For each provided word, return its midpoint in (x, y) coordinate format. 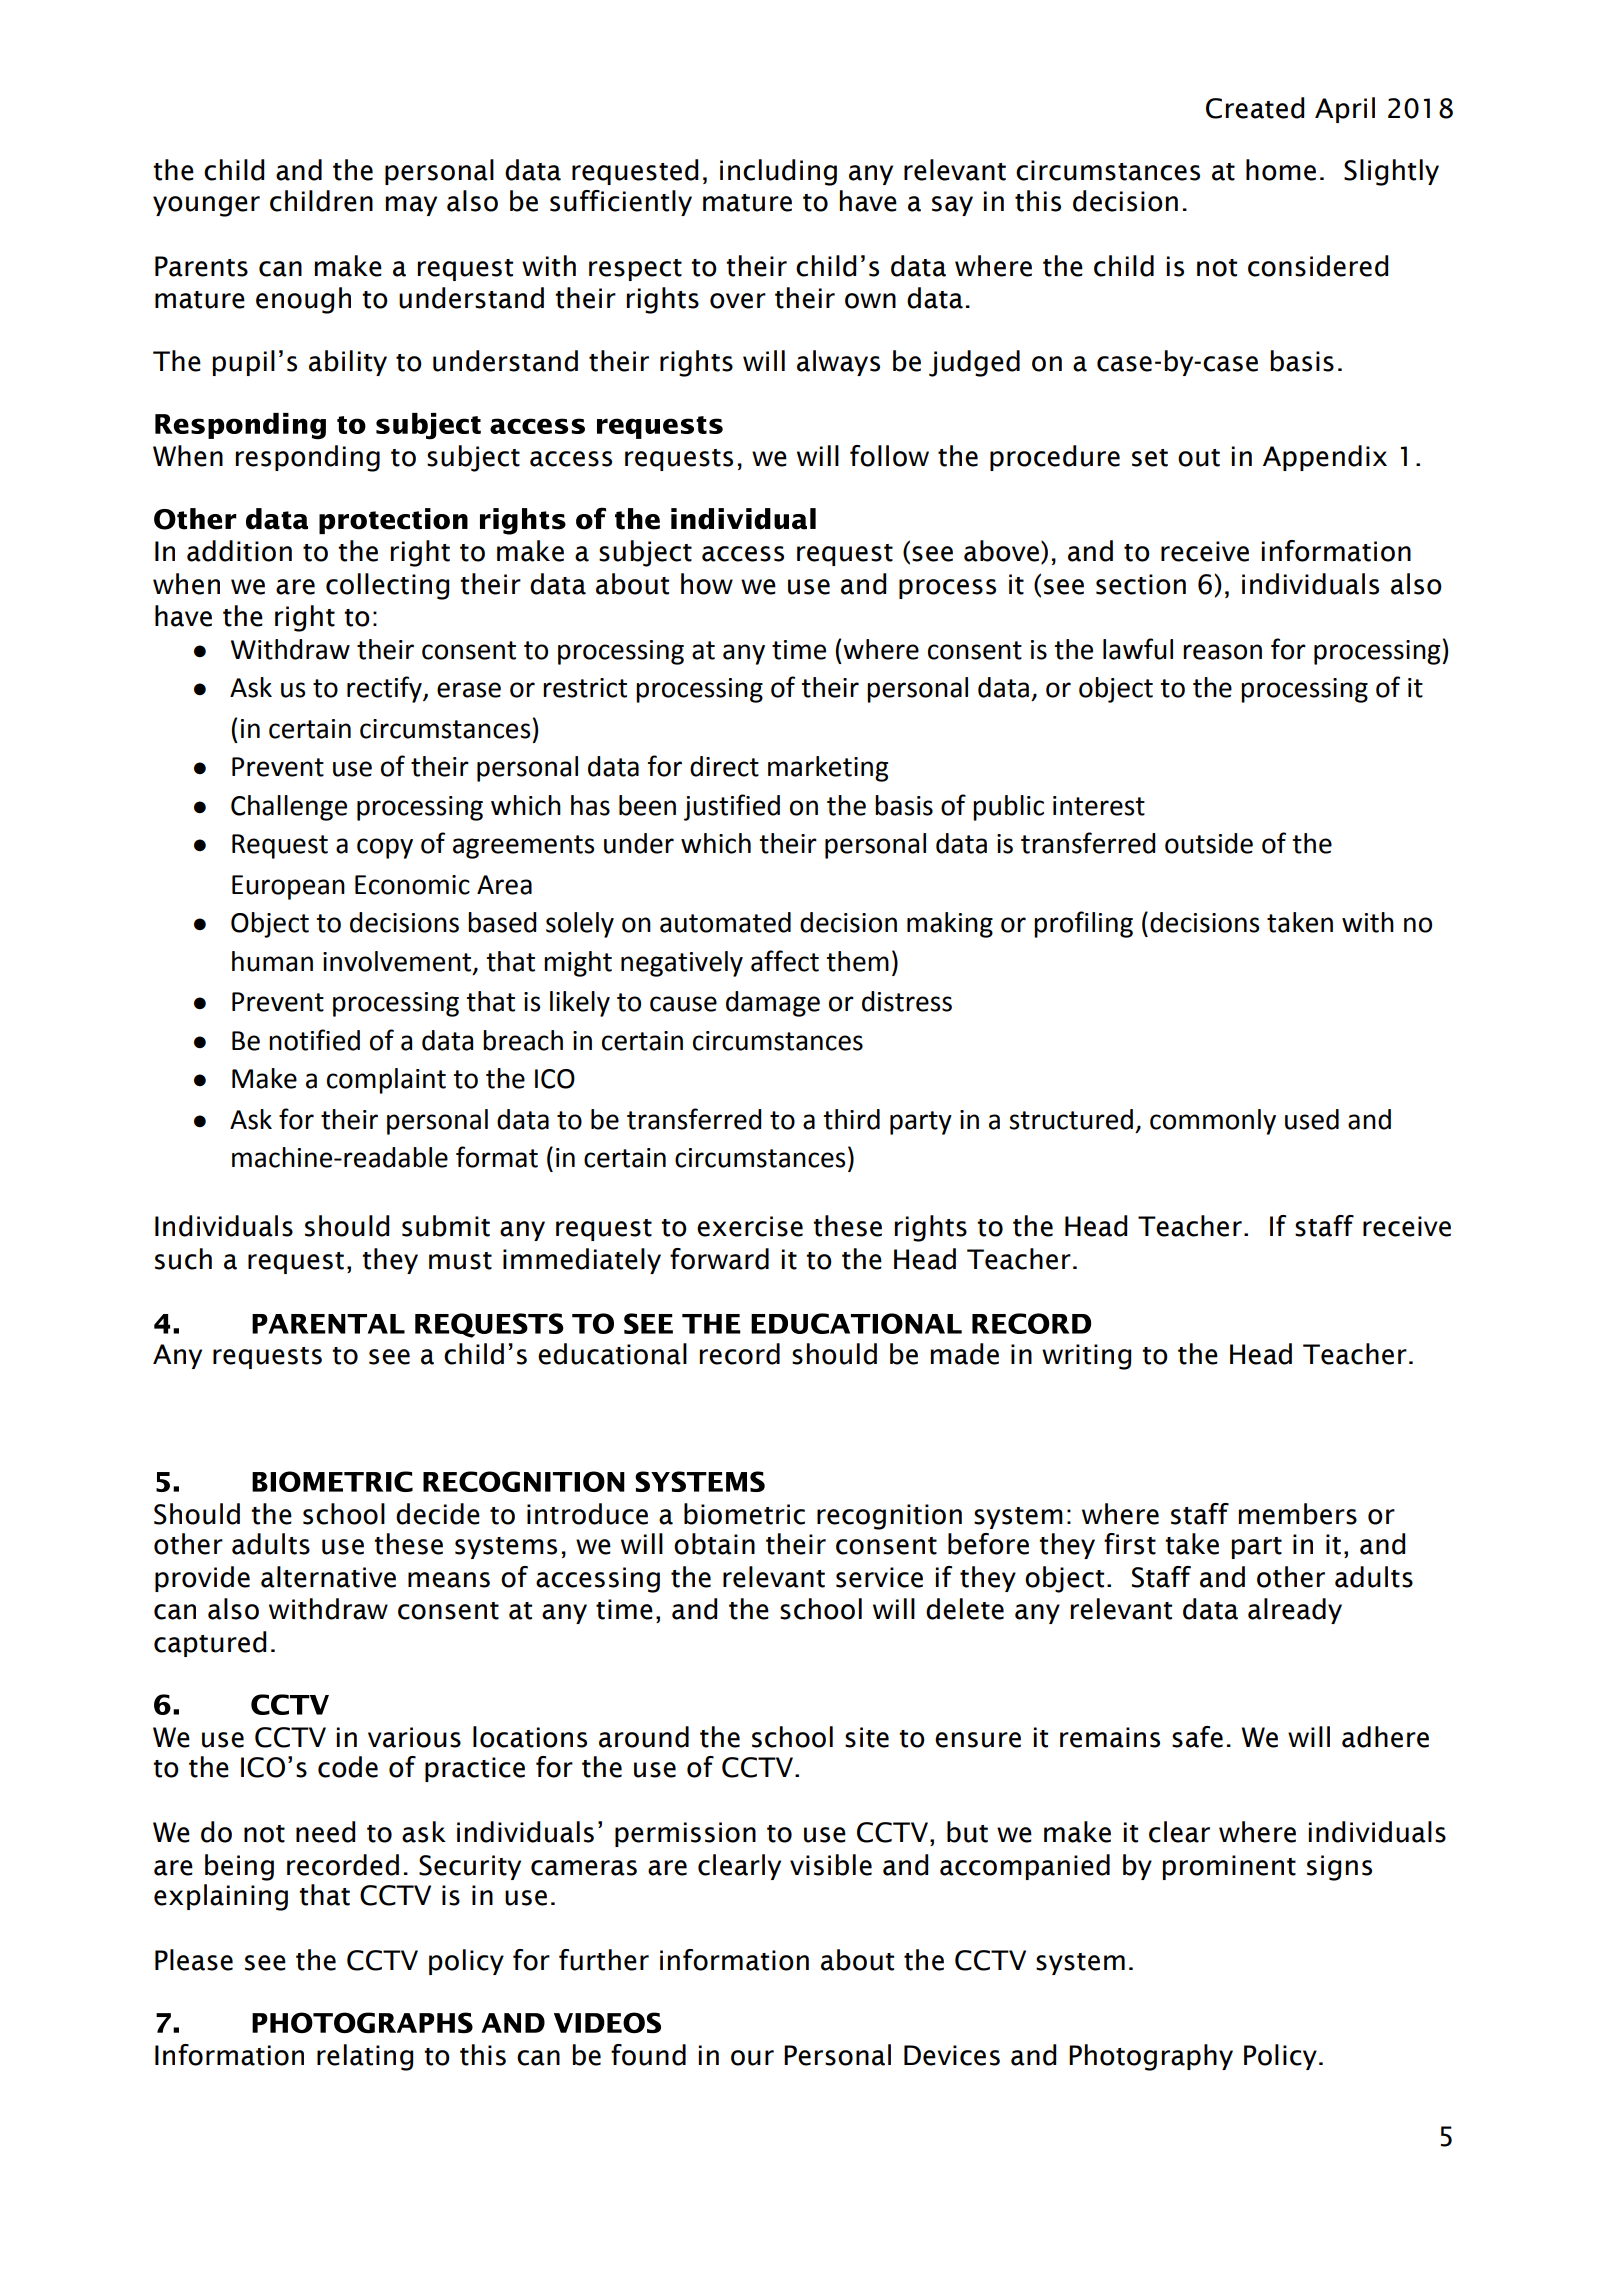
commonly (1213, 1122)
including (778, 172)
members (1298, 1514)
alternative (328, 1577)
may (411, 206)
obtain (714, 1544)
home (1281, 170)
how (707, 584)
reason (1222, 652)
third (851, 1119)
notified (314, 1040)
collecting (387, 586)
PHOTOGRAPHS (362, 2022)
